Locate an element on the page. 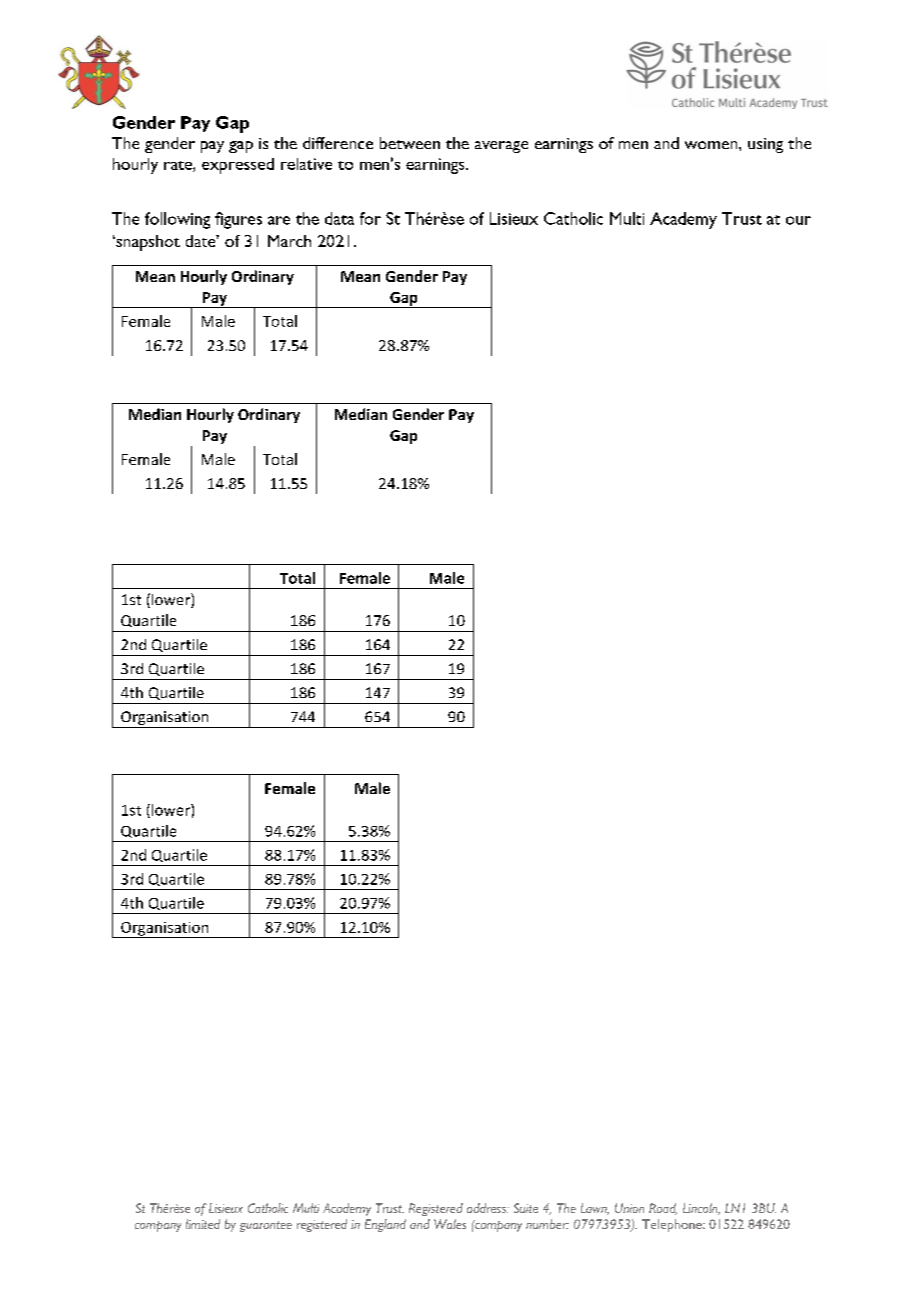  Lincoln is located at coordinates (701, 1209).
